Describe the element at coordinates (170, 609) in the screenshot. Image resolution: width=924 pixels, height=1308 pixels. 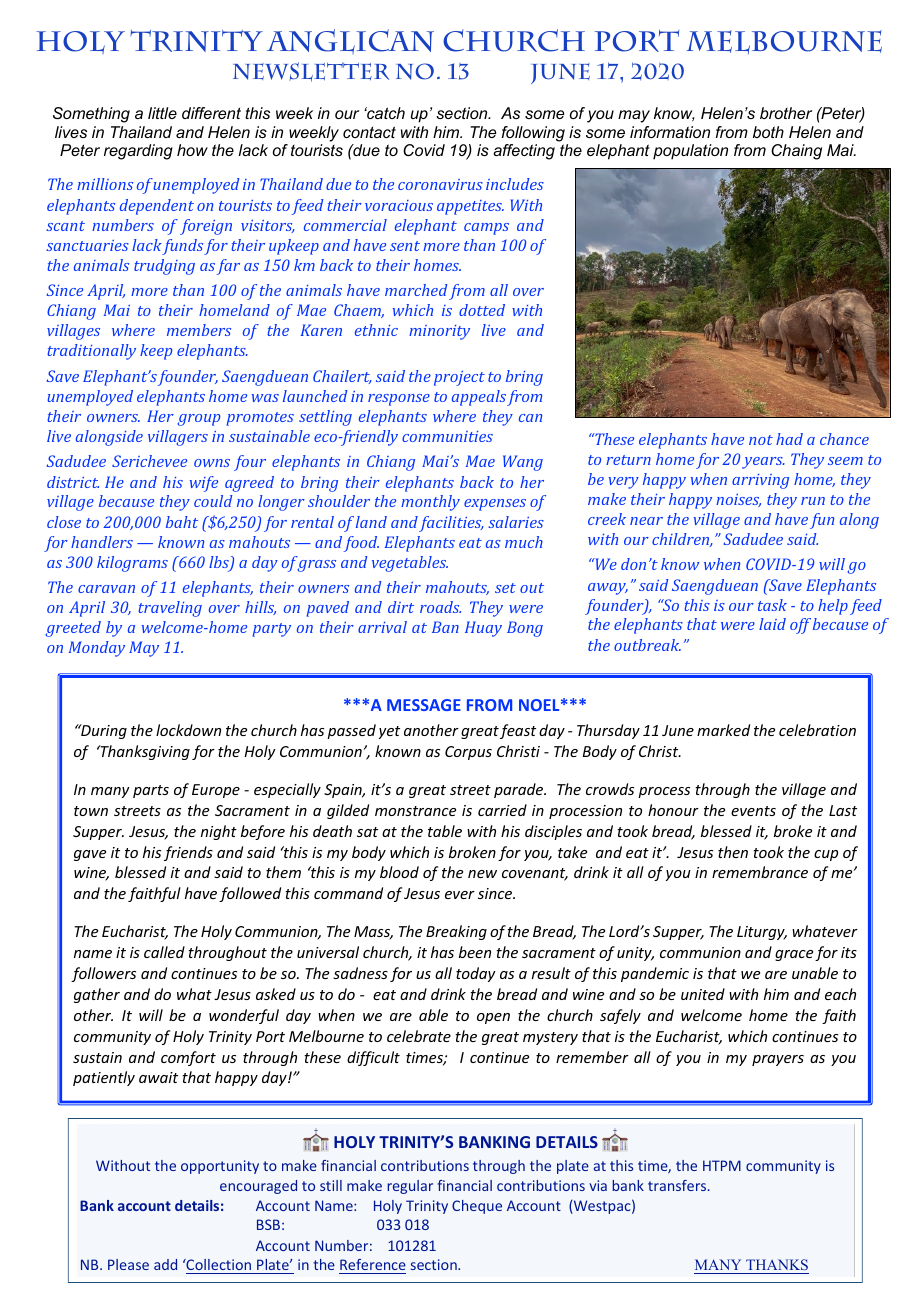
I see `traveling` at that location.
